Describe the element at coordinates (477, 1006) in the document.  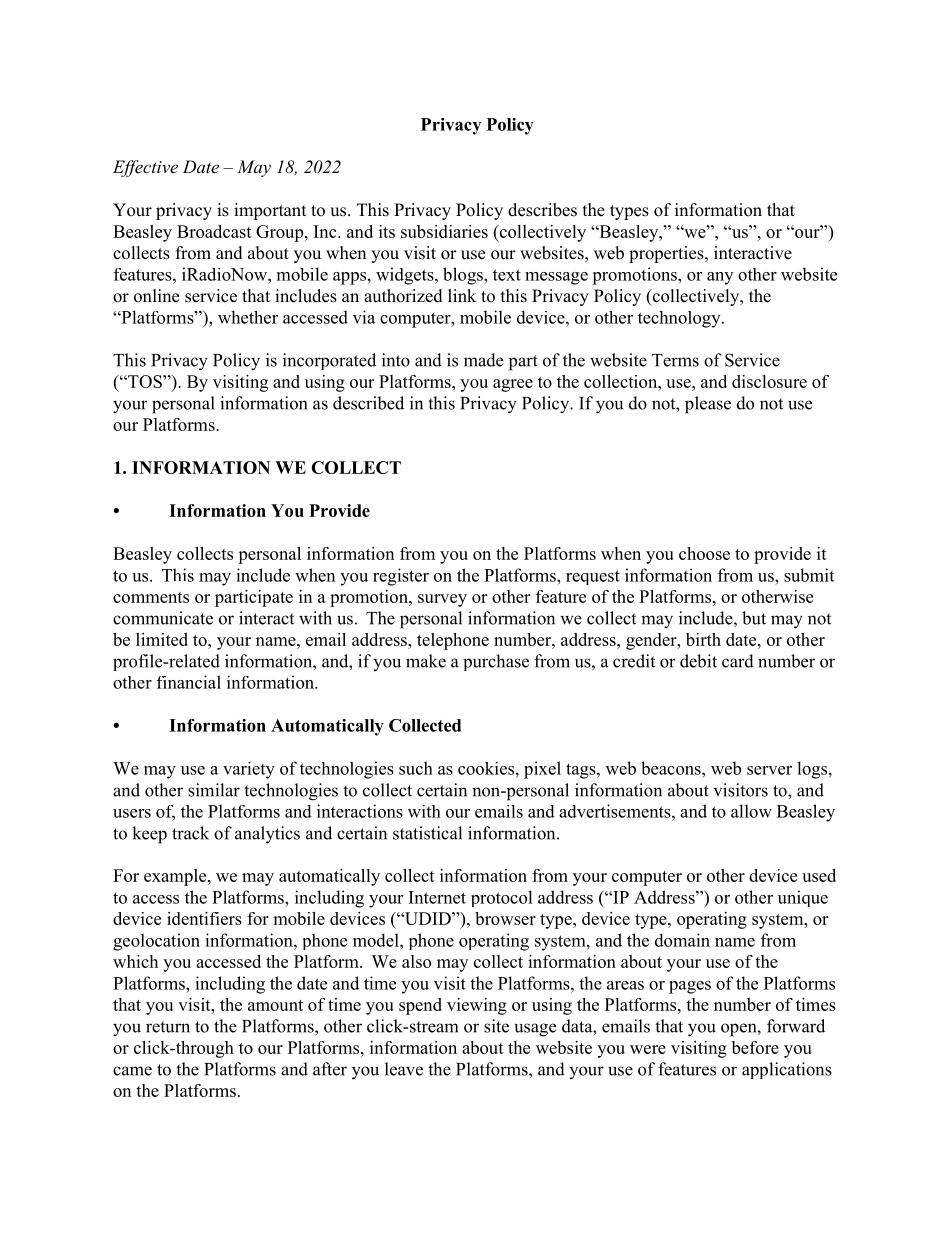
I see `viewing` at that location.
